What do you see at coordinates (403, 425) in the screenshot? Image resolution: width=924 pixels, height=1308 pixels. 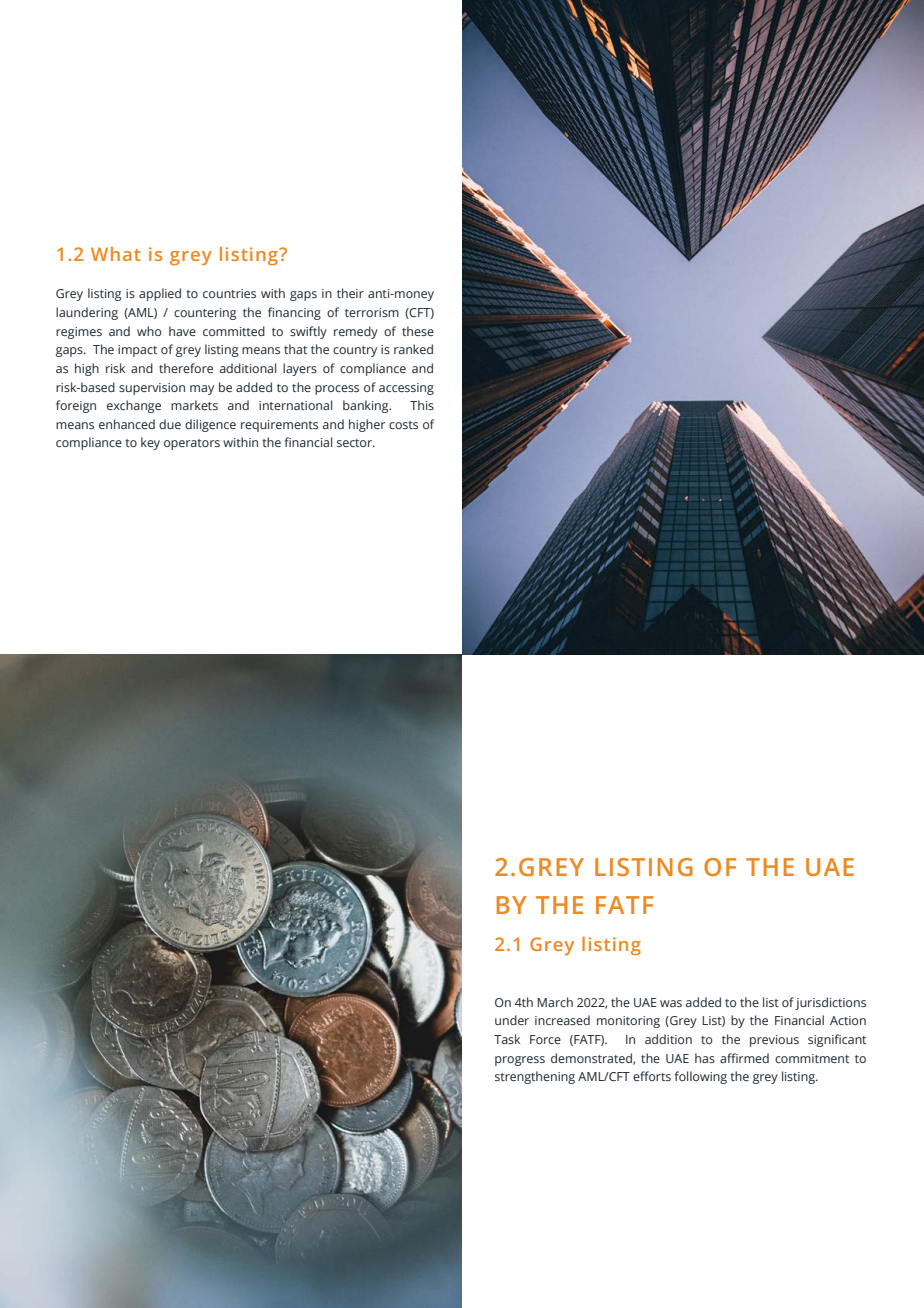 I see `costs` at bounding box center [403, 425].
